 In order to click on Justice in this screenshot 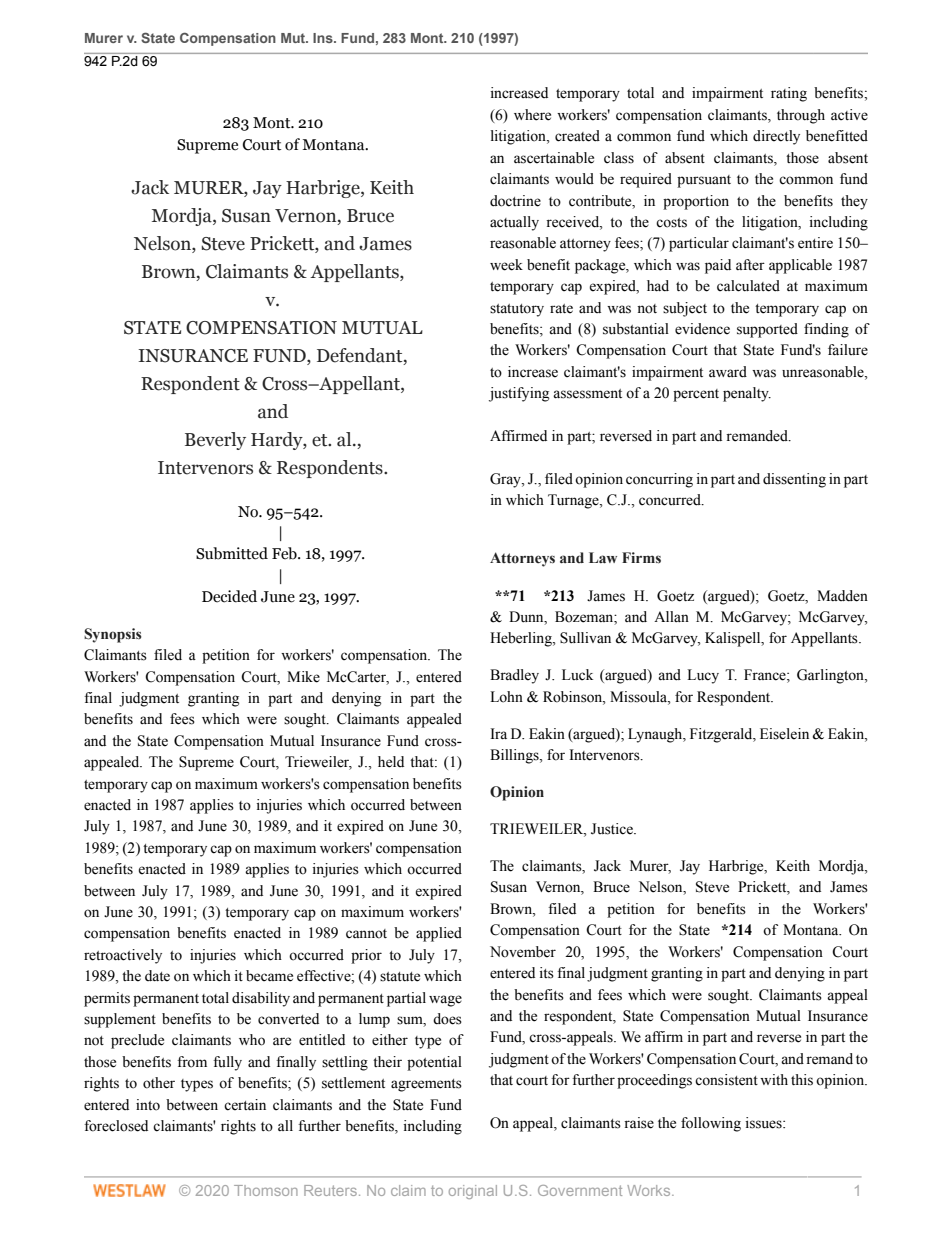, I will do `click(613, 829)`.
